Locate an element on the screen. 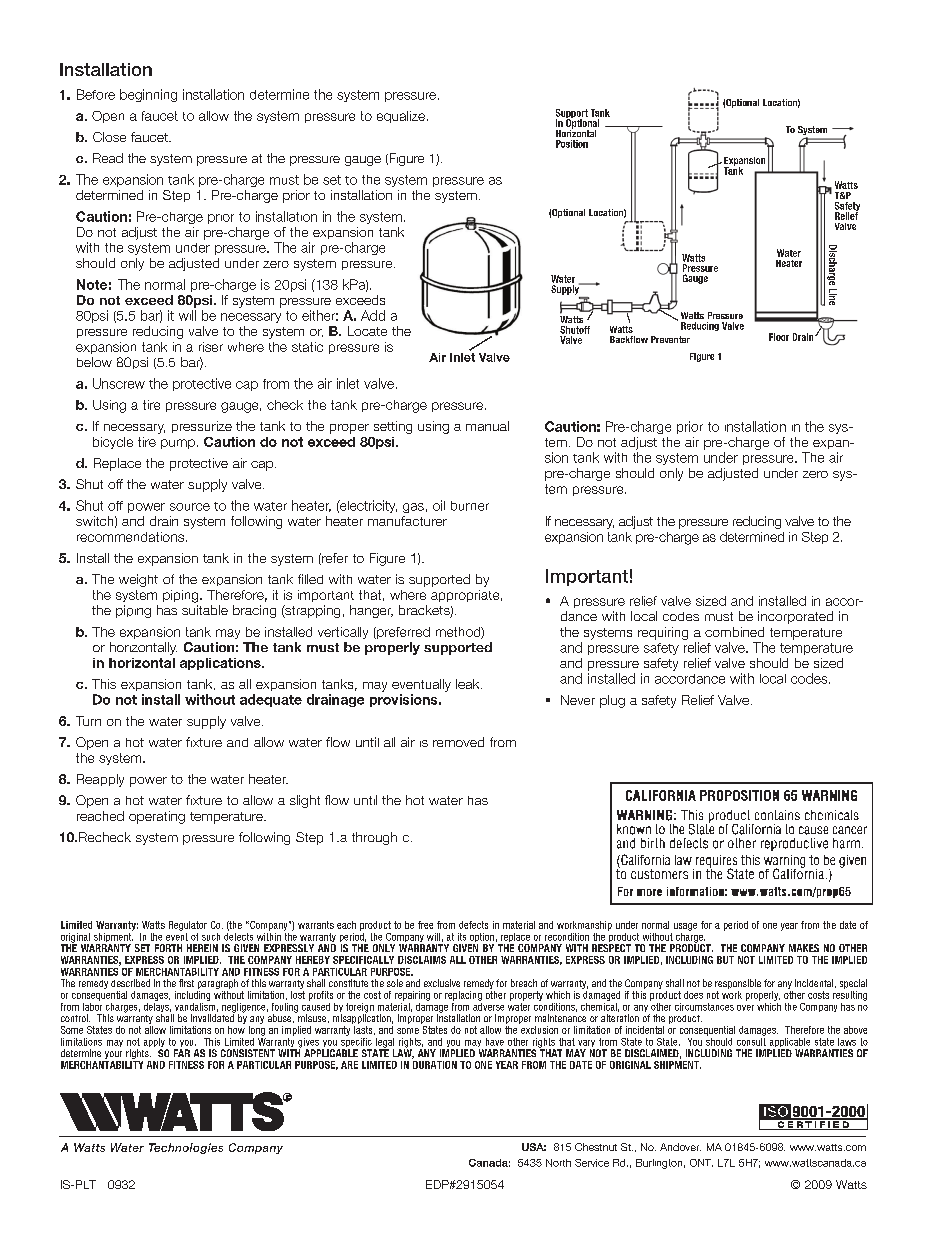  operating is located at coordinates (157, 817).
